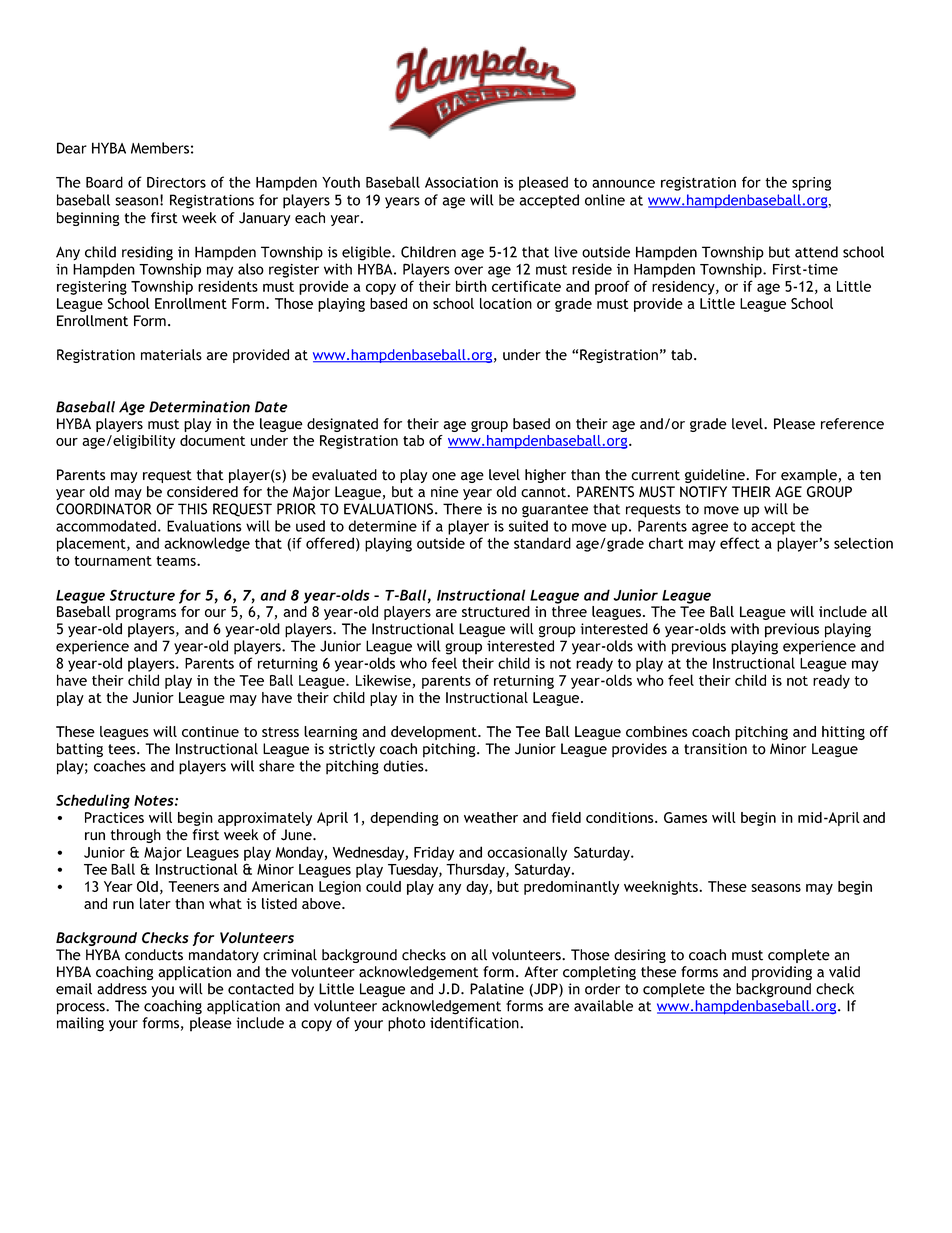 The width and height of the page is (952, 1233). Describe the element at coordinates (176, 182) in the page. I see `Directors` at that location.
